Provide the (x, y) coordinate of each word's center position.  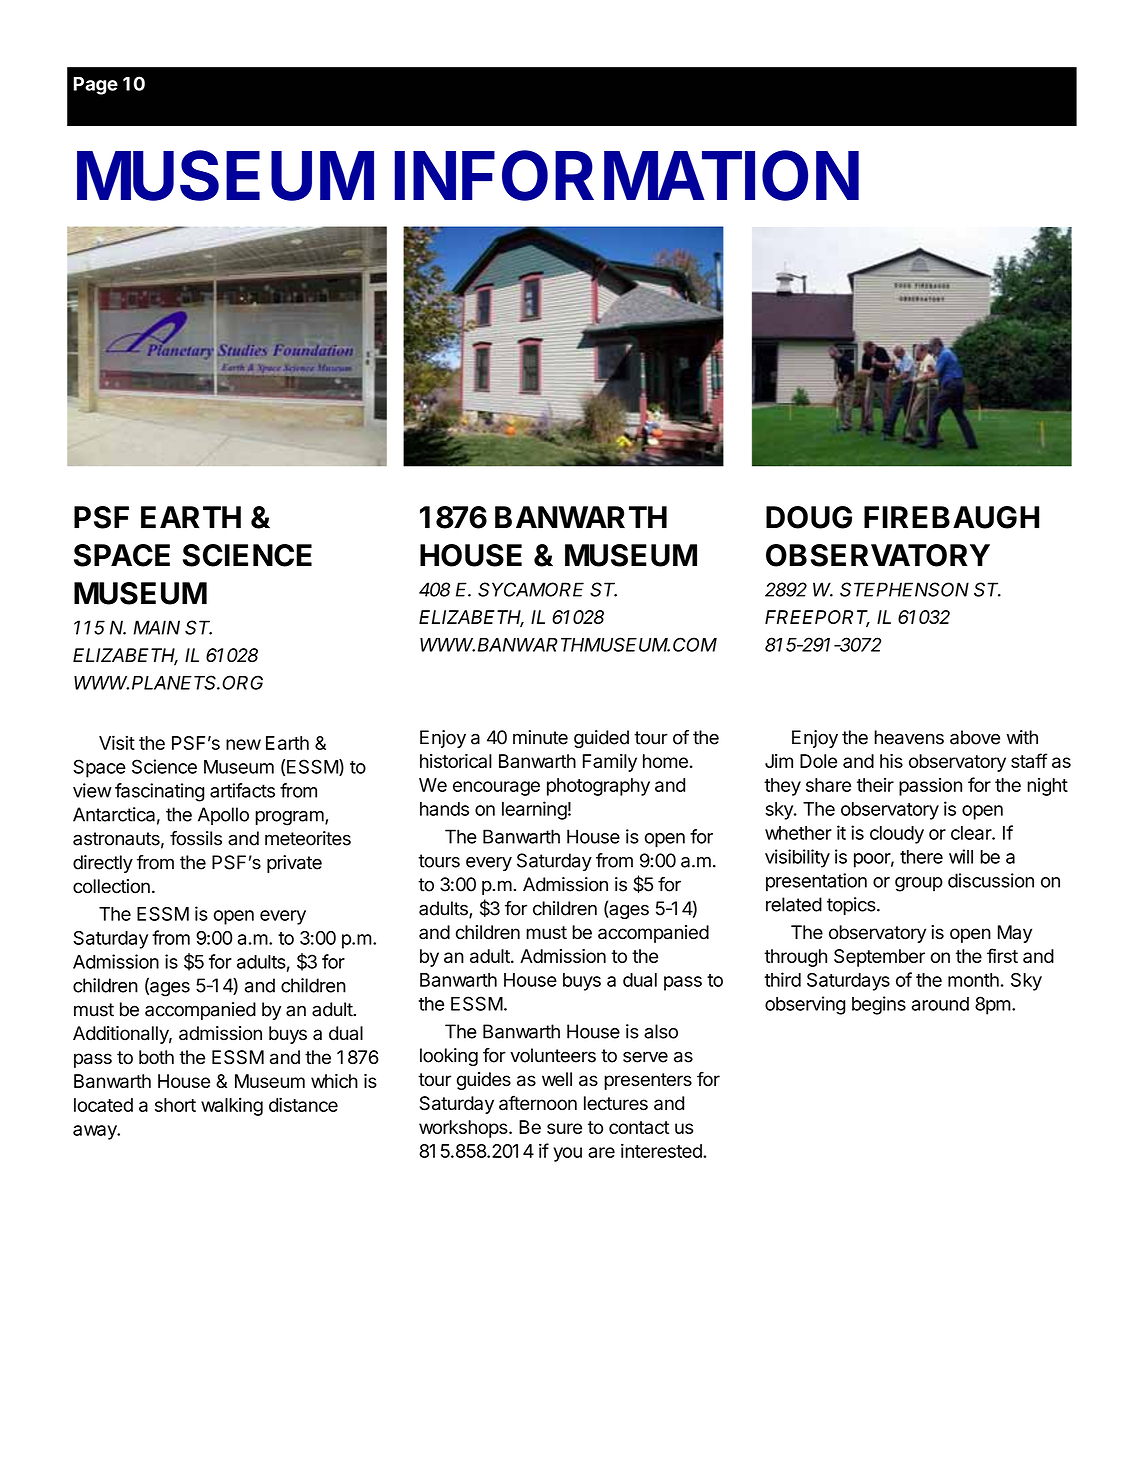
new (243, 744)
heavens (909, 737)
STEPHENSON (904, 589)
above (975, 737)
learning (534, 810)
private (294, 864)
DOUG (809, 517)
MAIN (156, 627)
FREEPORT (817, 618)
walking (232, 1106)
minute (540, 737)
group (919, 884)
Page (95, 86)
